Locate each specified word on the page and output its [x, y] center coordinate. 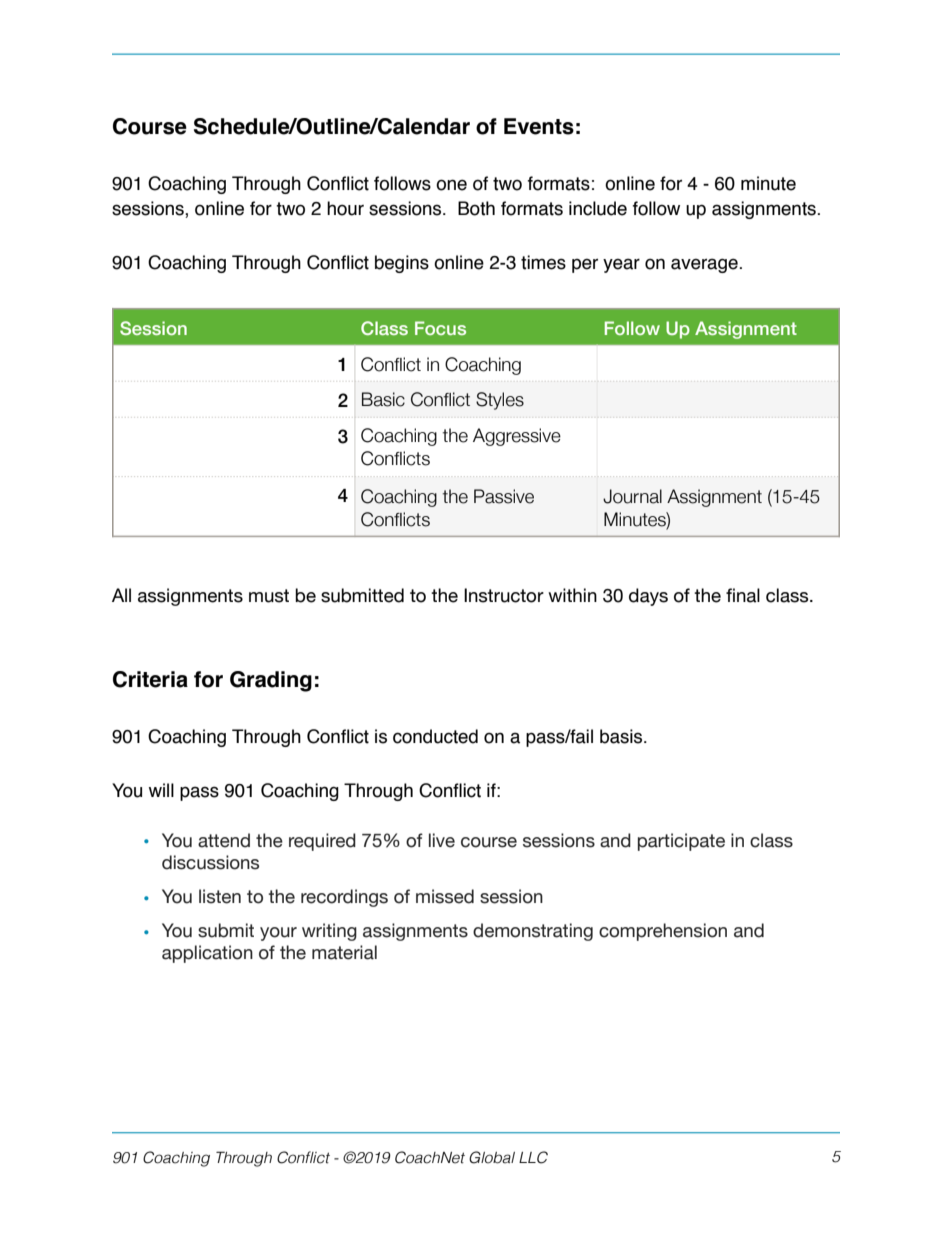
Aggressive [517, 437]
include [598, 208]
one [451, 185]
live [442, 840]
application [207, 954]
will [161, 790]
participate [681, 842]
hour [345, 208]
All [121, 595]
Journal [632, 496]
